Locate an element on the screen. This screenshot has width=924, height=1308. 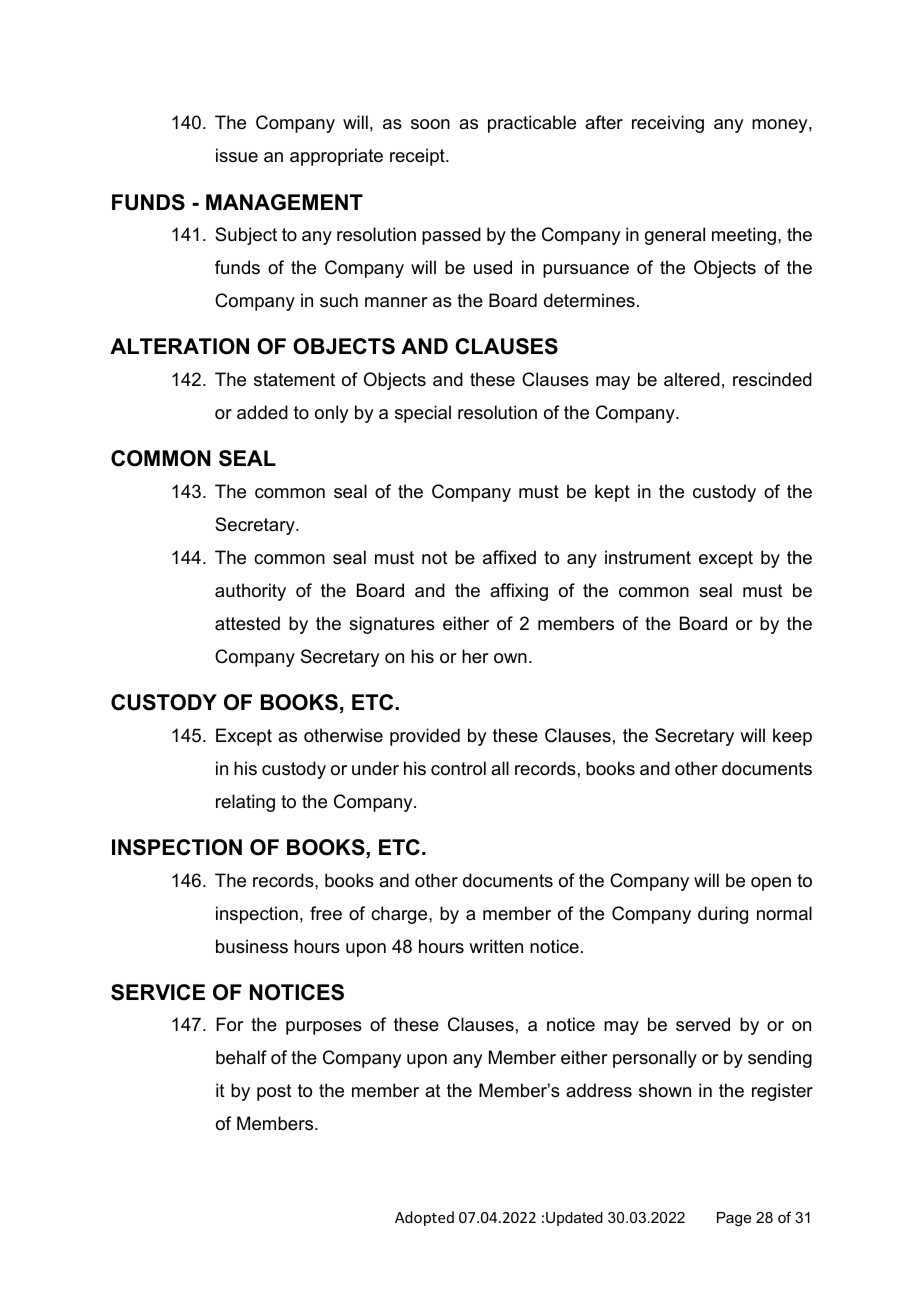
keep is located at coordinates (792, 737).
